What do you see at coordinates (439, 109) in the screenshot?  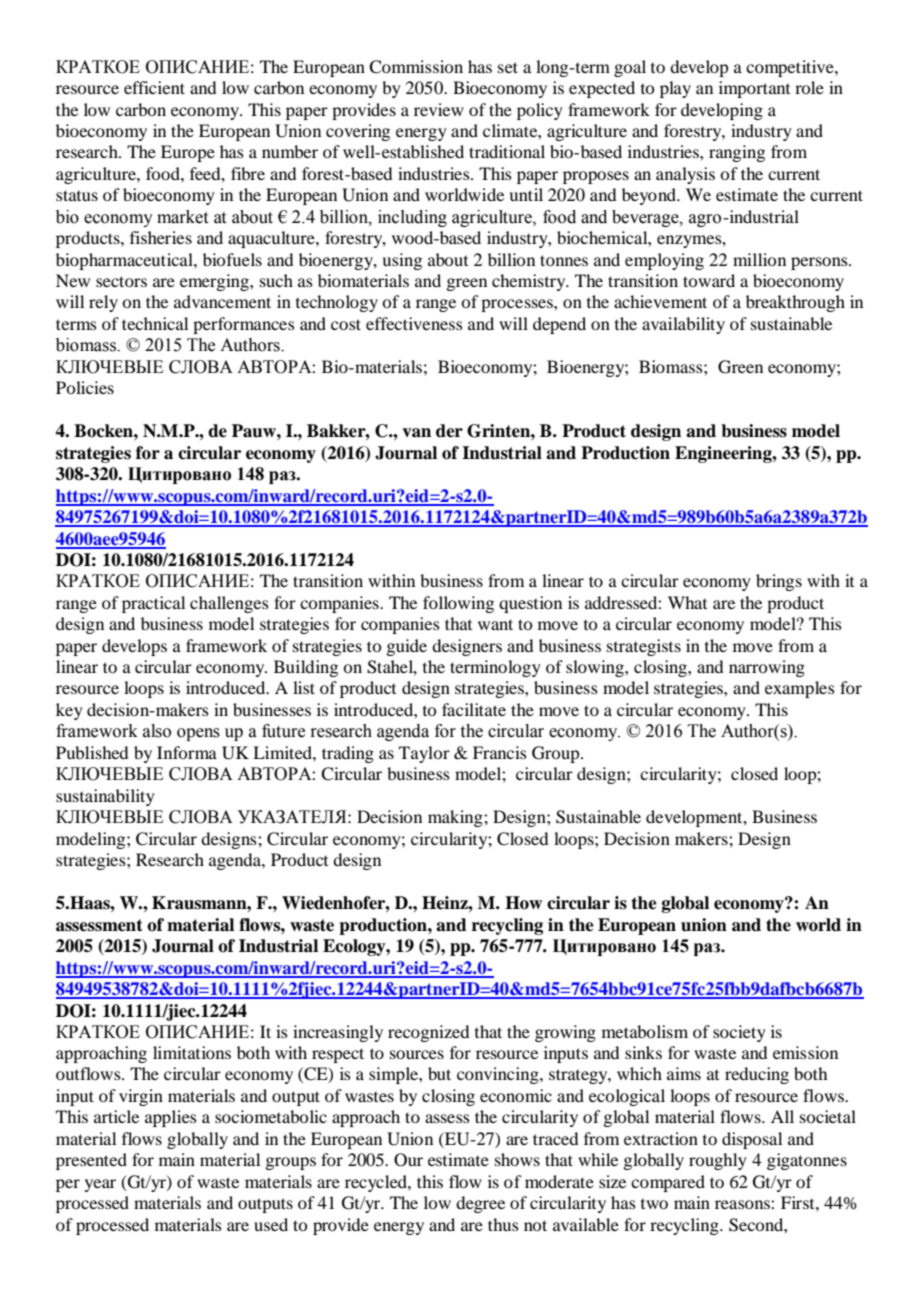 I see `review` at bounding box center [439, 109].
